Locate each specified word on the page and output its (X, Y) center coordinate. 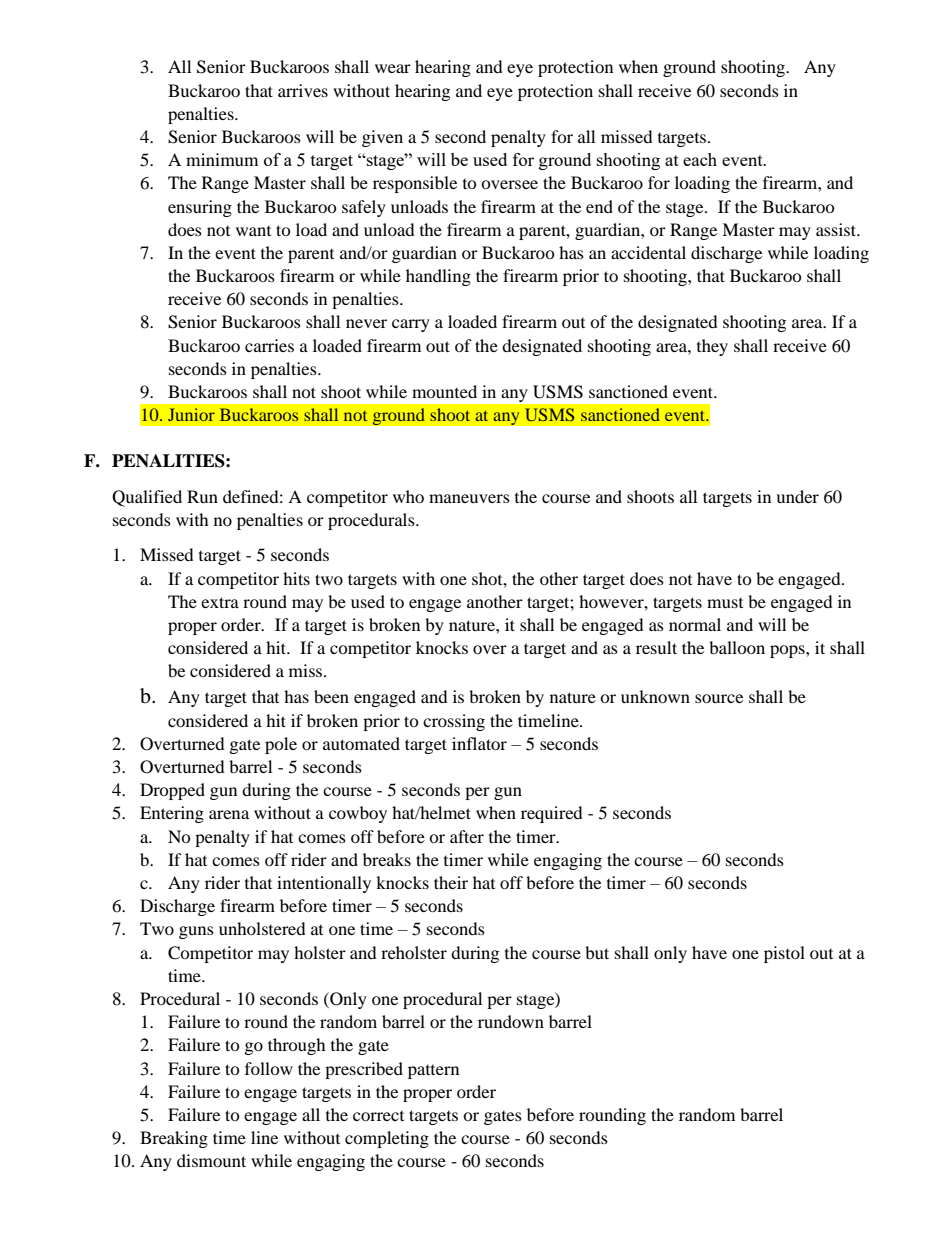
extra (220, 602)
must (725, 603)
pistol (784, 954)
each (700, 159)
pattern (433, 1072)
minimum (222, 159)
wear (393, 68)
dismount (211, 1160)
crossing (454, 722)
